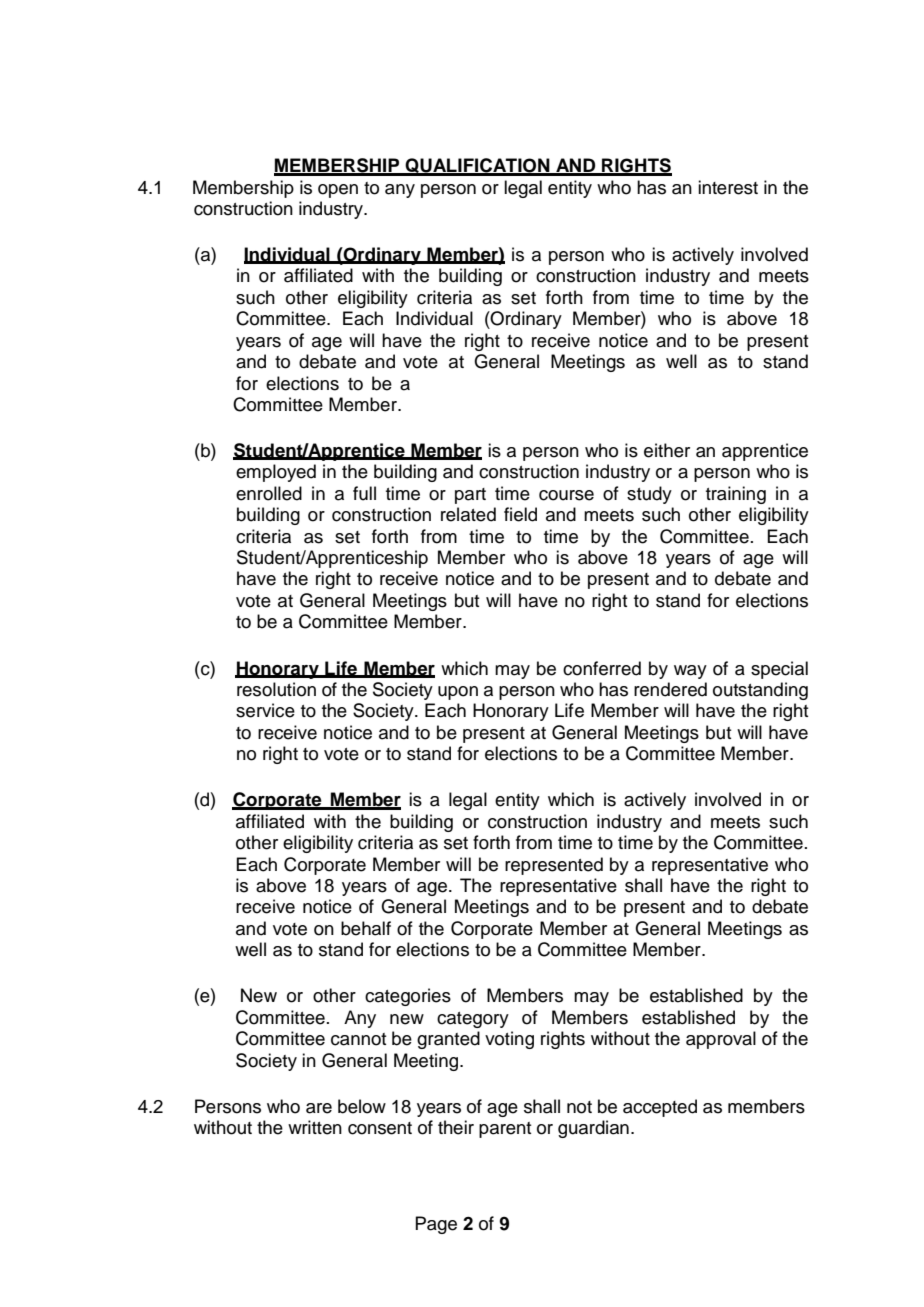 The width and height of the screenshot is (924, 1307). What do you see at coordinates (315, 1127) in the screenshot?
I see `written` at bounding box center [315, 1127].
